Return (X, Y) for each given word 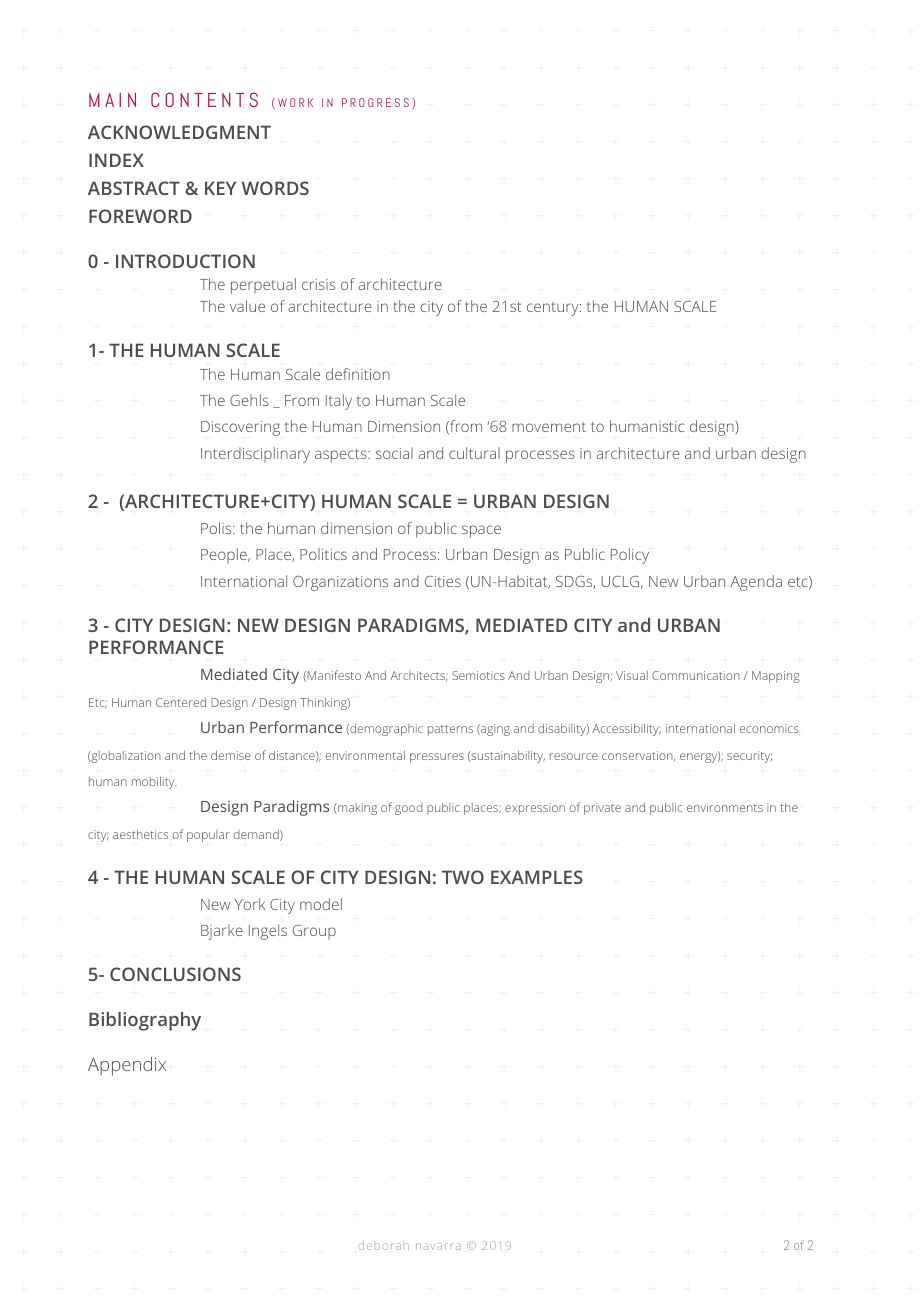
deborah (384, 1245)
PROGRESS (375, 102)
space (481, 531)
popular (208, 836)
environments (725, 807)
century (554, 309)
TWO (463, 877)
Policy (630, 556)
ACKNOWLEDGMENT (179, 132)
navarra (438, 1246)
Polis (217, 528)
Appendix (127, 1066)
